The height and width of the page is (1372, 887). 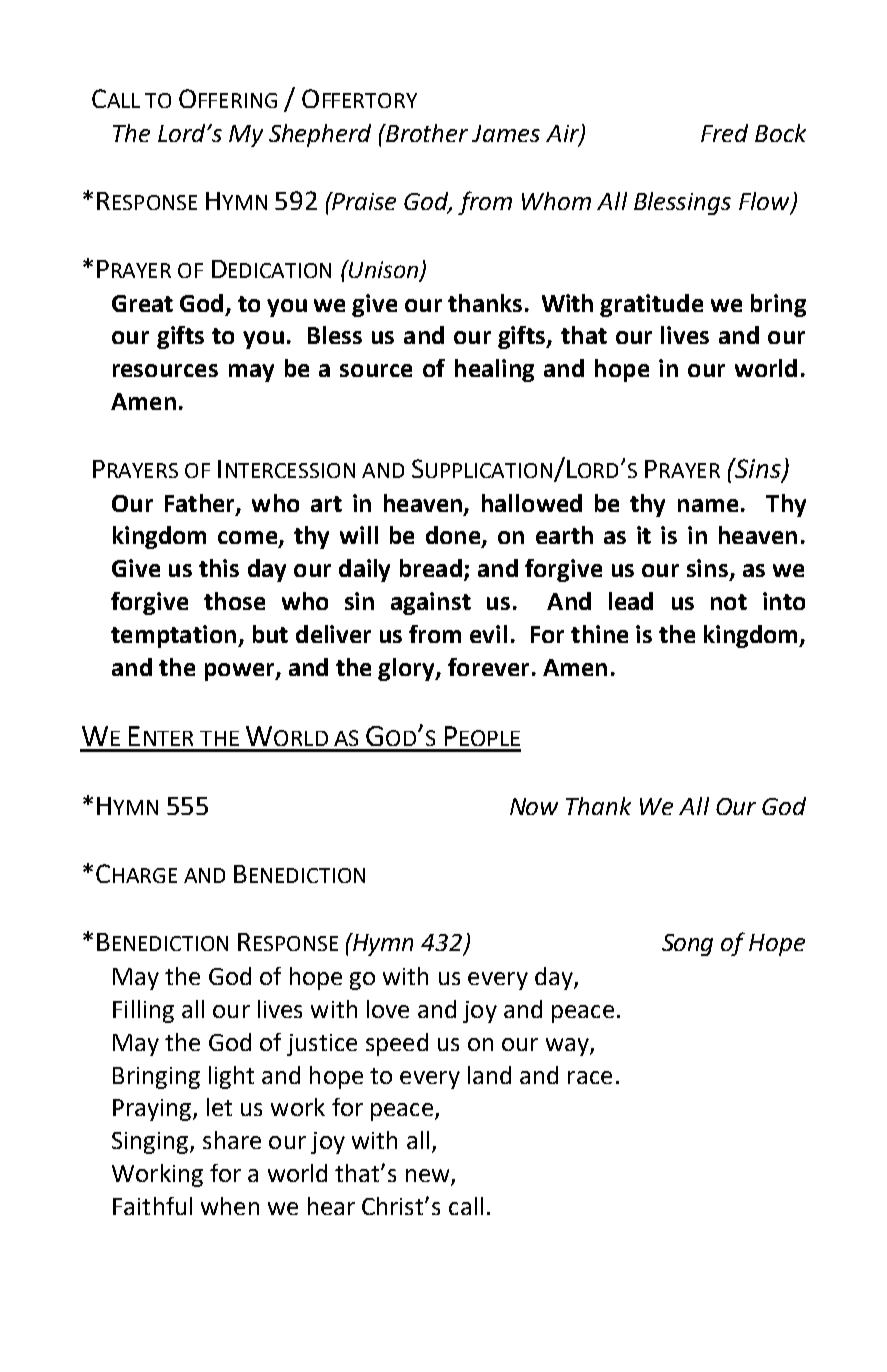 I want to click on Brother, so click(x=426, y=133).
